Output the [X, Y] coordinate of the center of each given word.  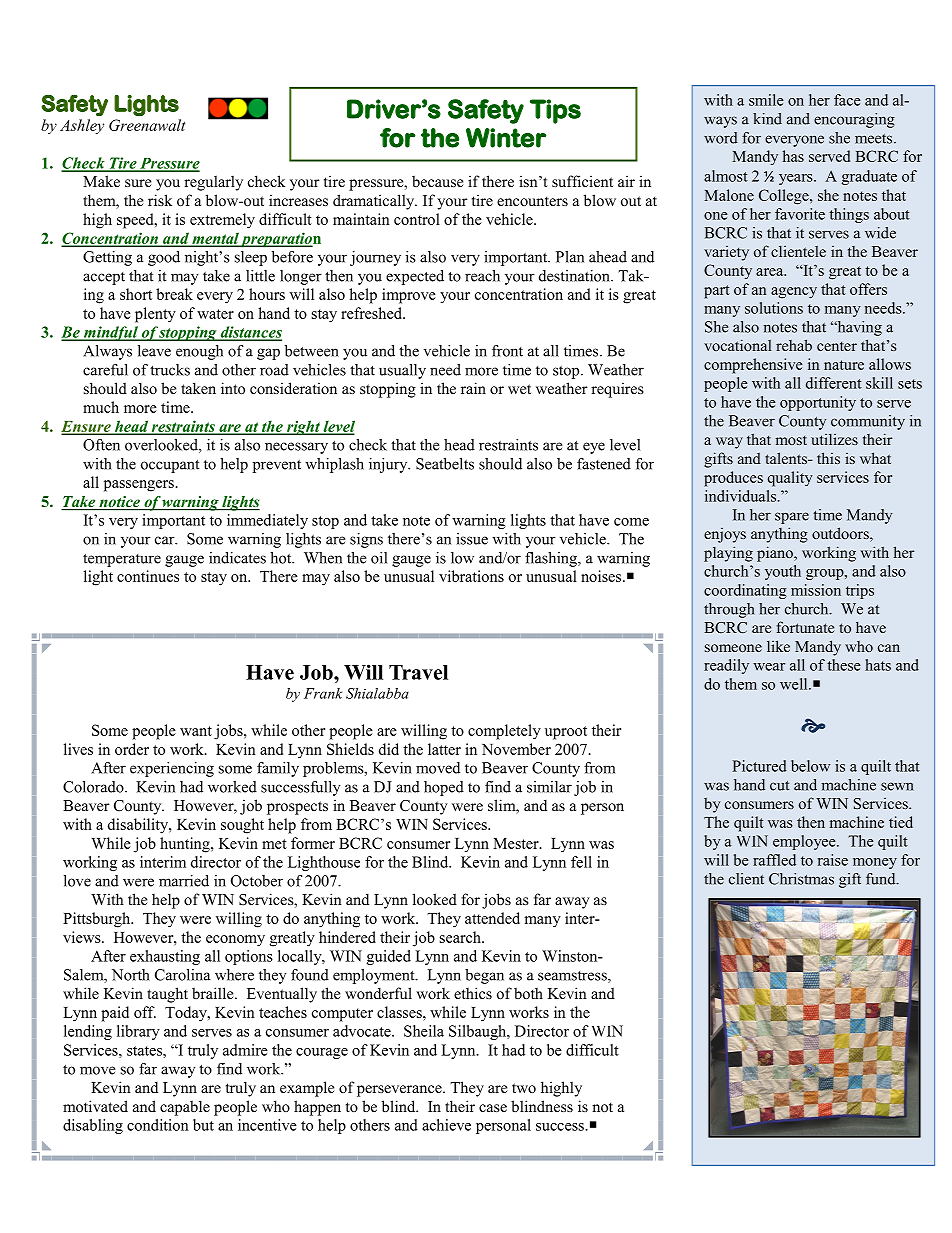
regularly [213, 183]
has [793, 156]
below [810, 766]
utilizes [834, 439]
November [516, 749]
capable [185, 1108]
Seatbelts [445, 464]
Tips [555, 111]
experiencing [172, 769]
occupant [170, 466]
